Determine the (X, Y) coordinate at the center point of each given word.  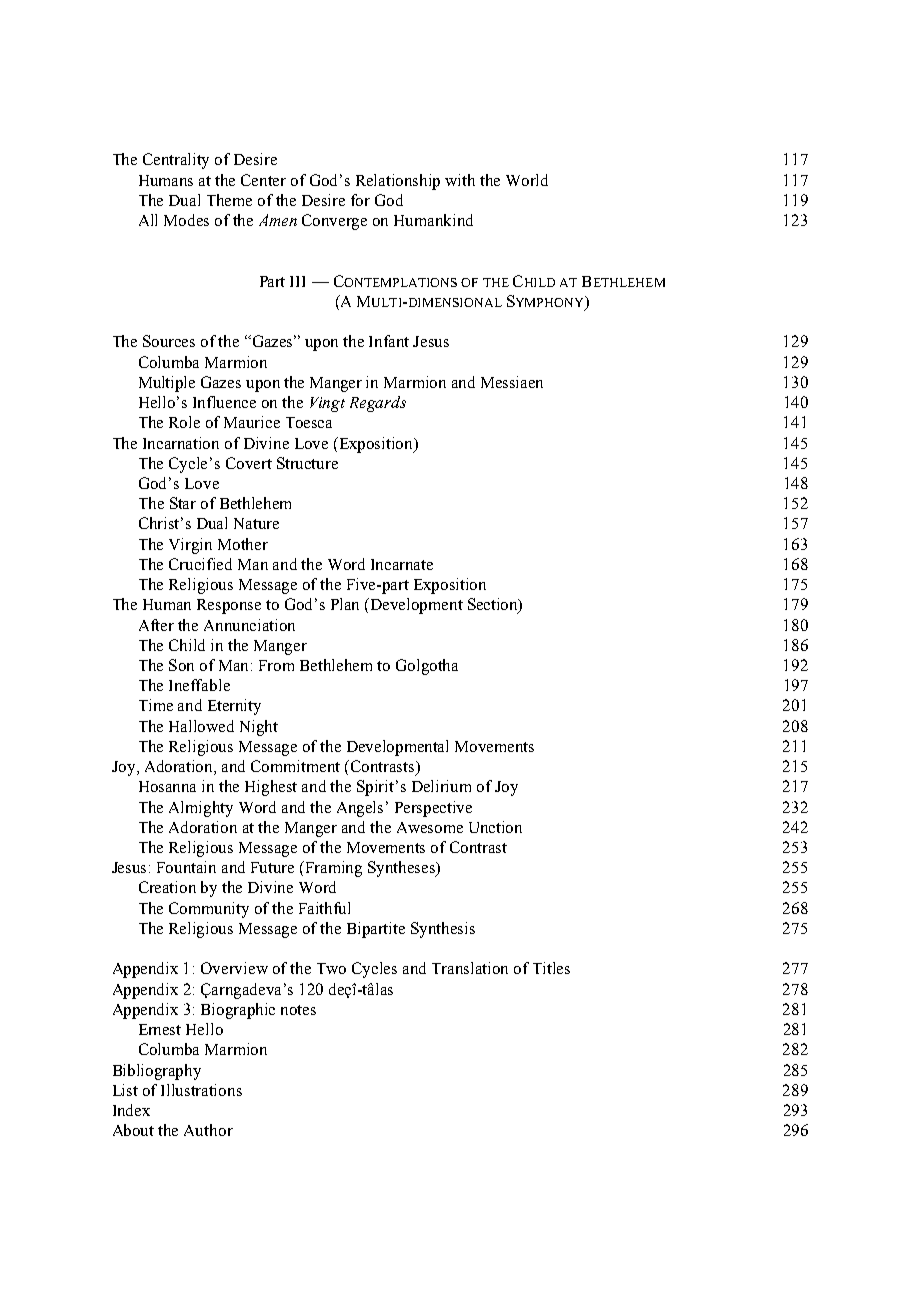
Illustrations (201, 1090)
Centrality (176, 161)
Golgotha (427, 667)
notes (298, 1010)
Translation (470, 968)
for (360, 200)
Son (181, 665)
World (527, 180)
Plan (345, 604)
